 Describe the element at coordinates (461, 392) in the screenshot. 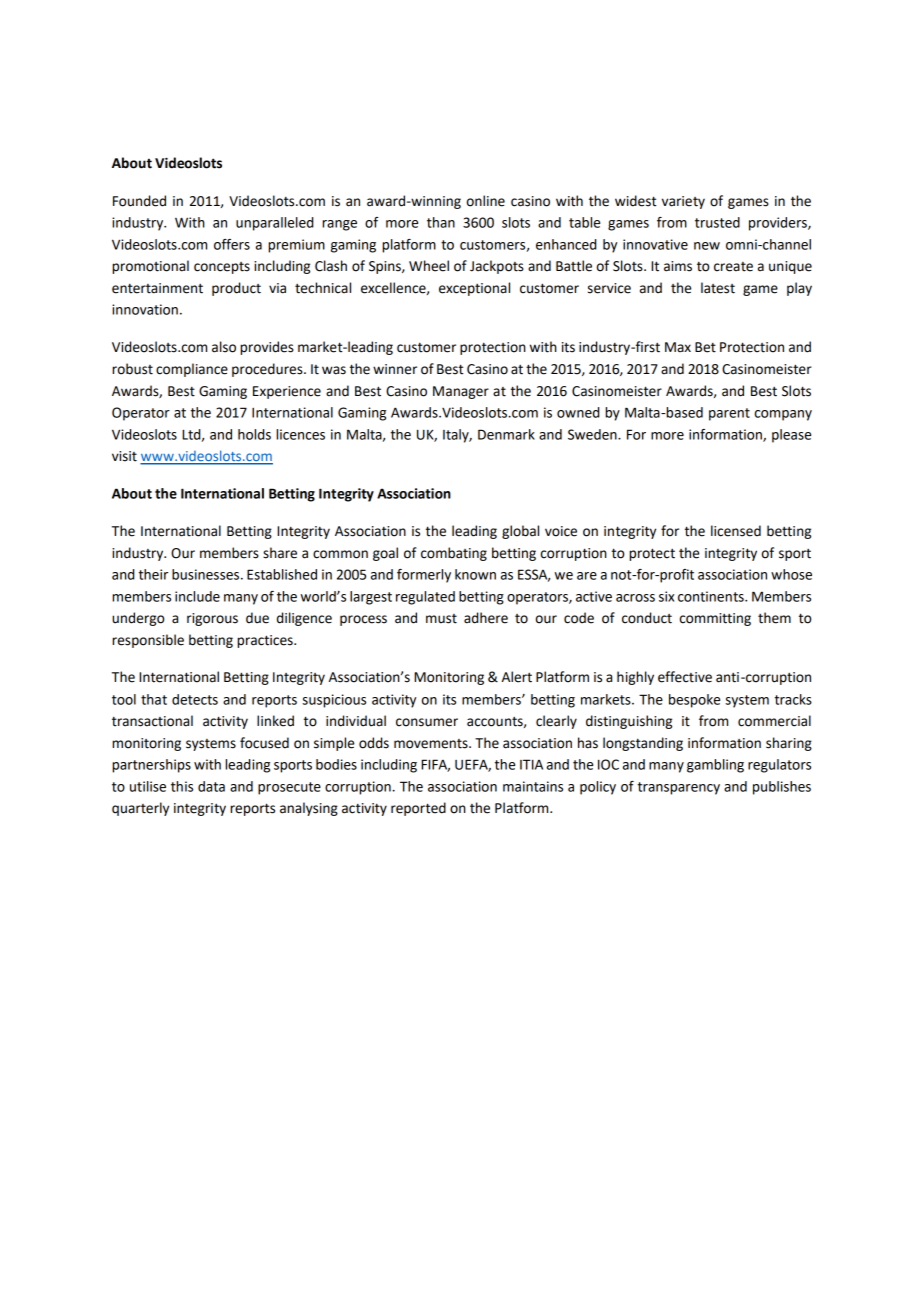

I see `Manager` at that location.
